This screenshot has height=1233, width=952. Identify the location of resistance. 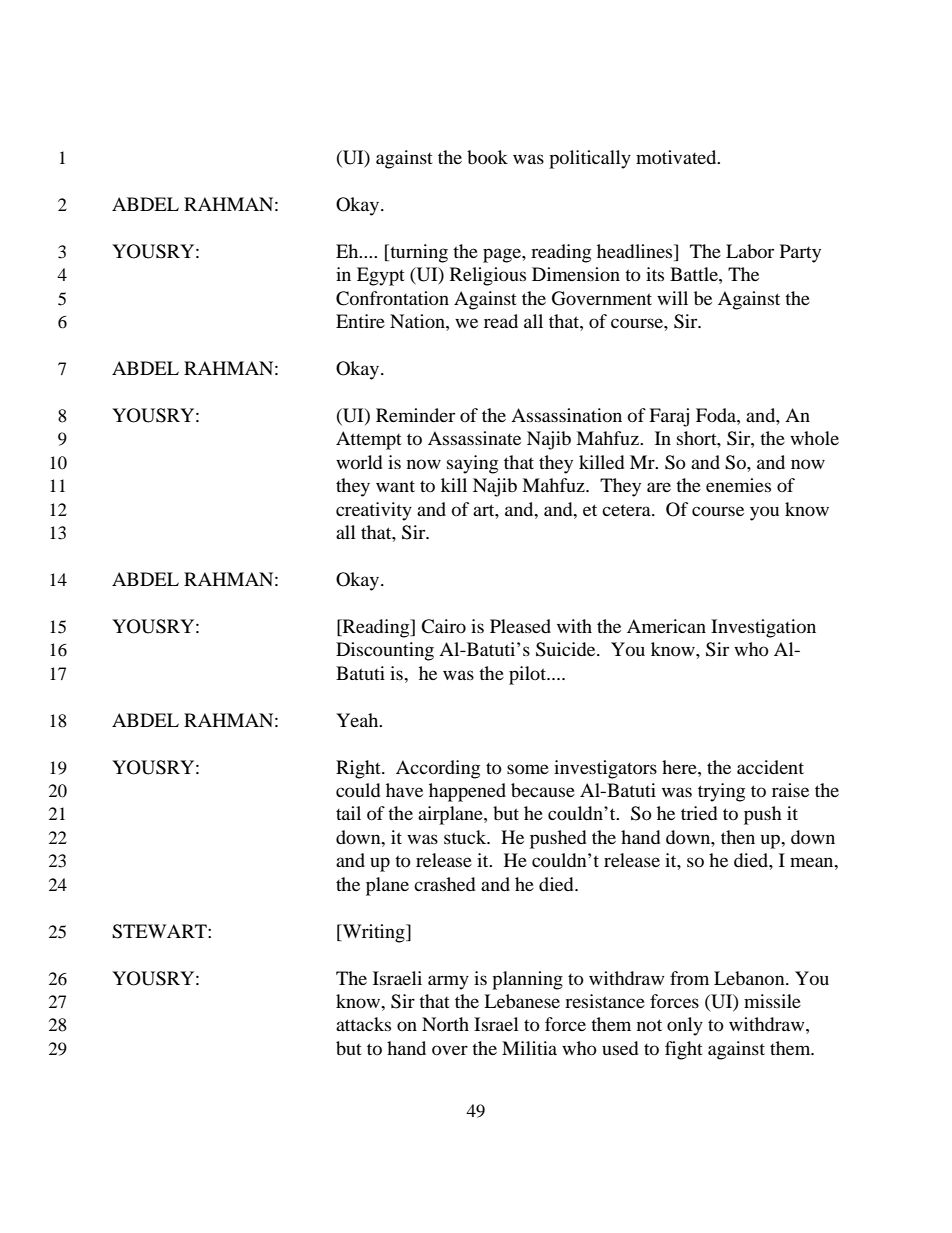
(605, 1001).
